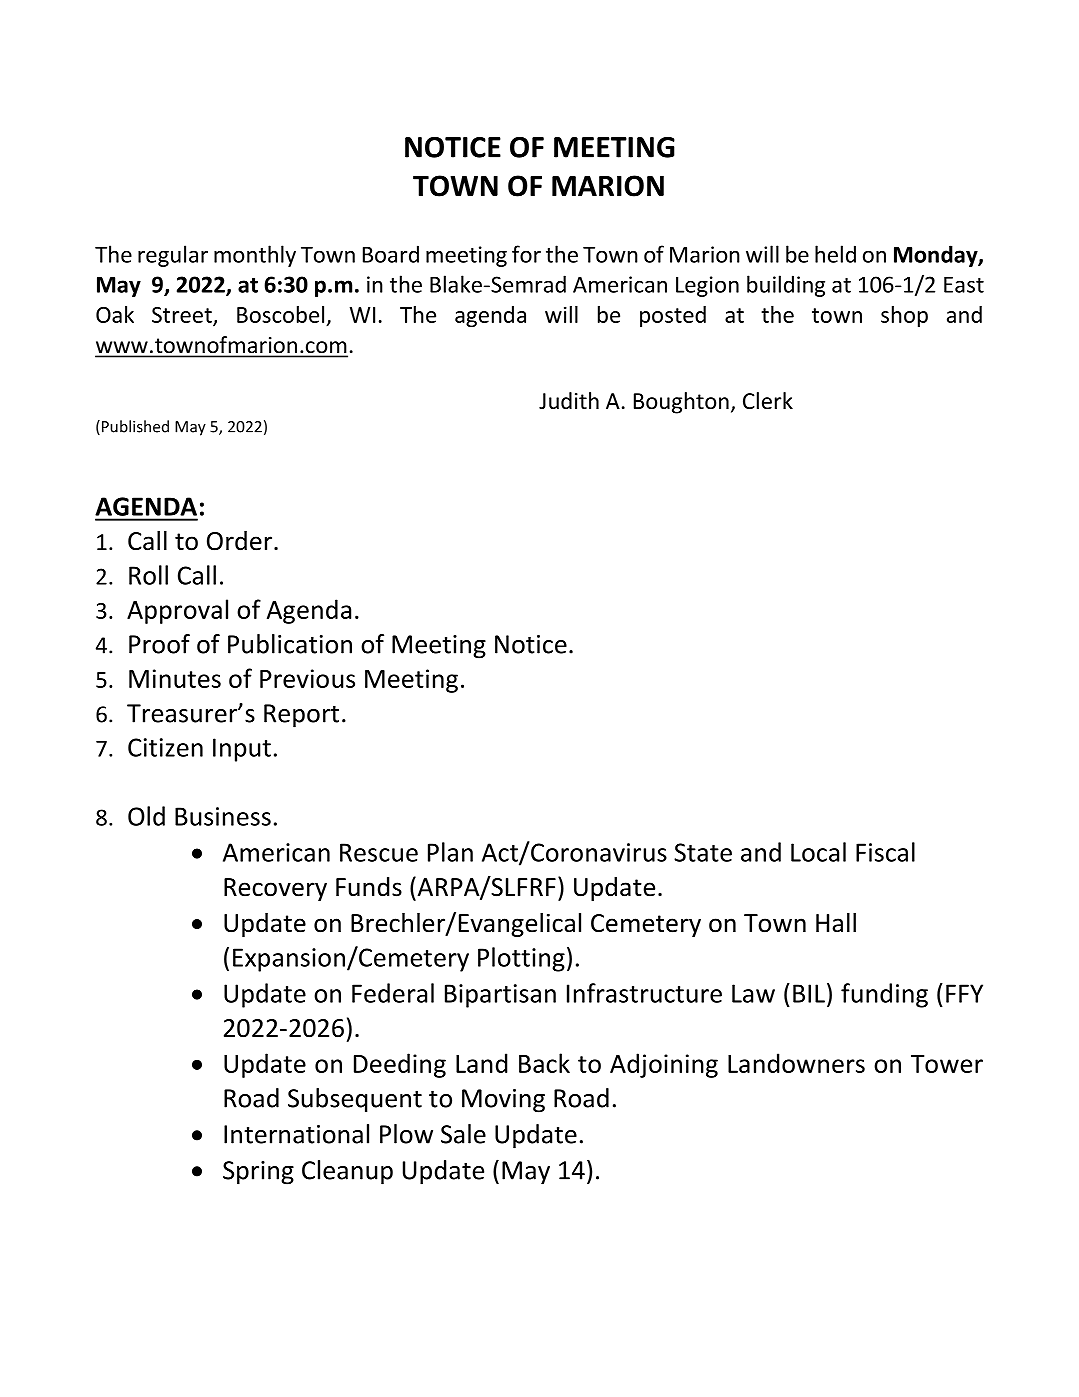 This screenshot has height=1397, width=1079. Describe the element at coordinates (450, 852) in the screenshot. I see `Plan` at that location.
